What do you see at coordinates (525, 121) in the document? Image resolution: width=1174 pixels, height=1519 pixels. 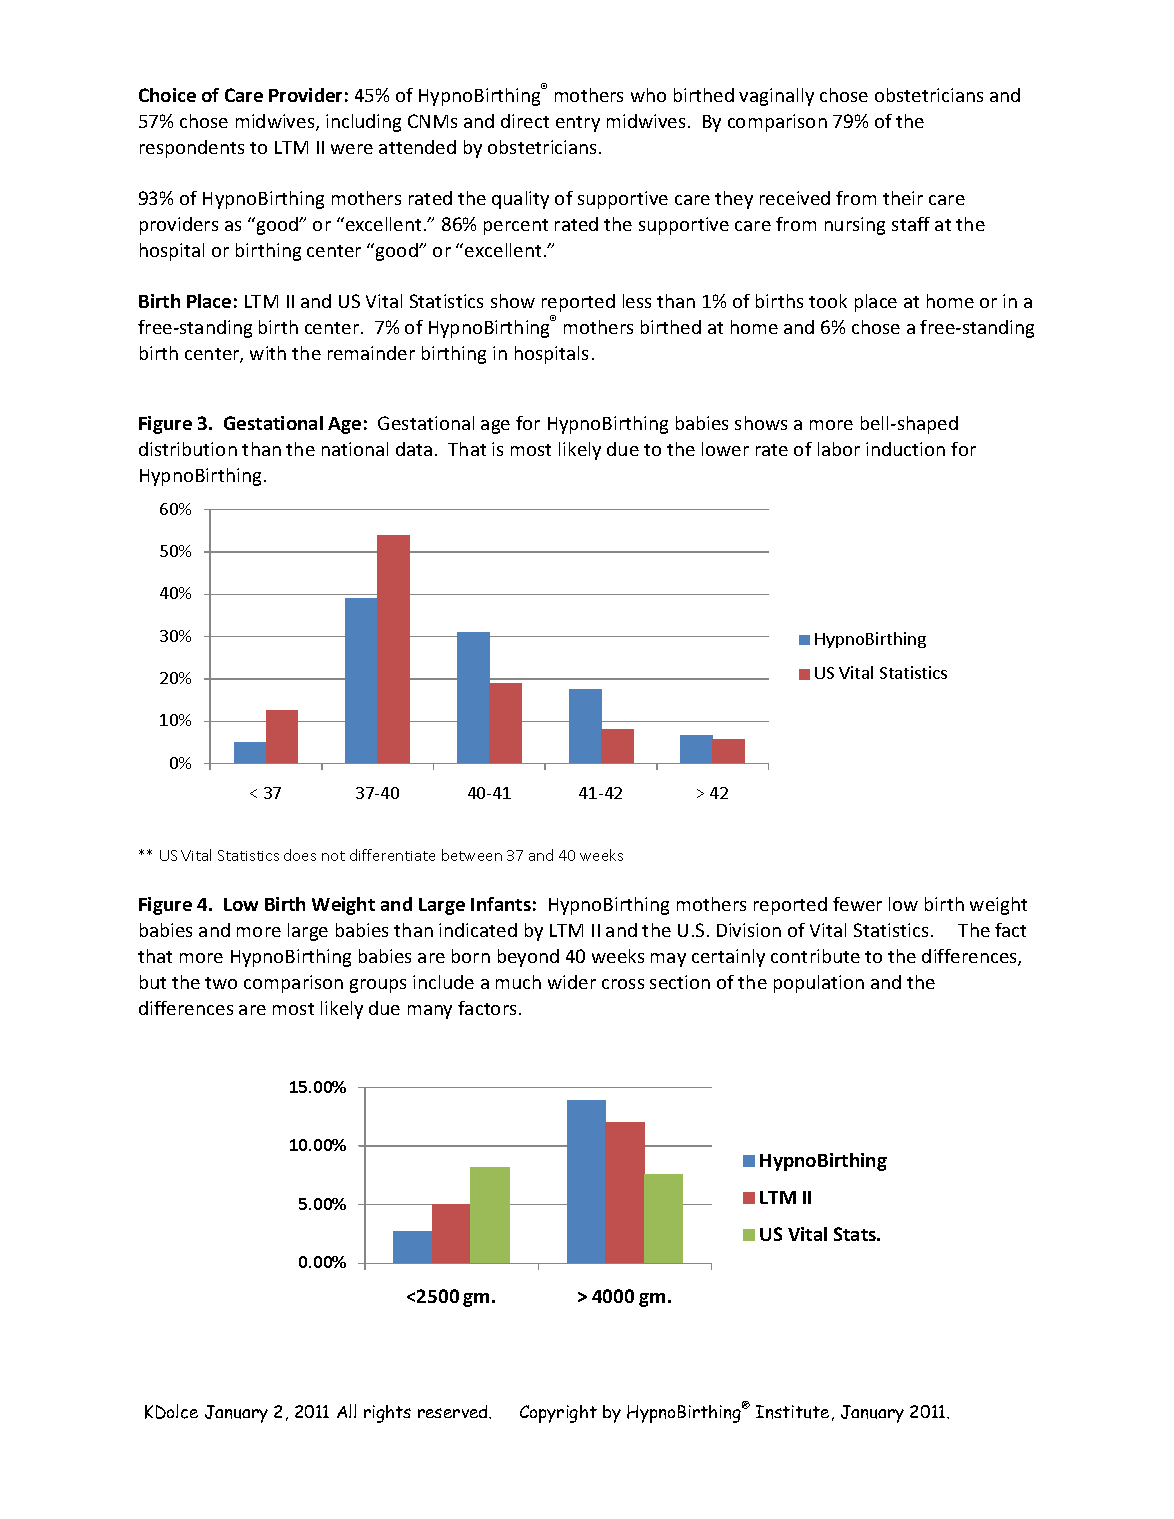 I see `direct` at bounding box center [525, 121].
